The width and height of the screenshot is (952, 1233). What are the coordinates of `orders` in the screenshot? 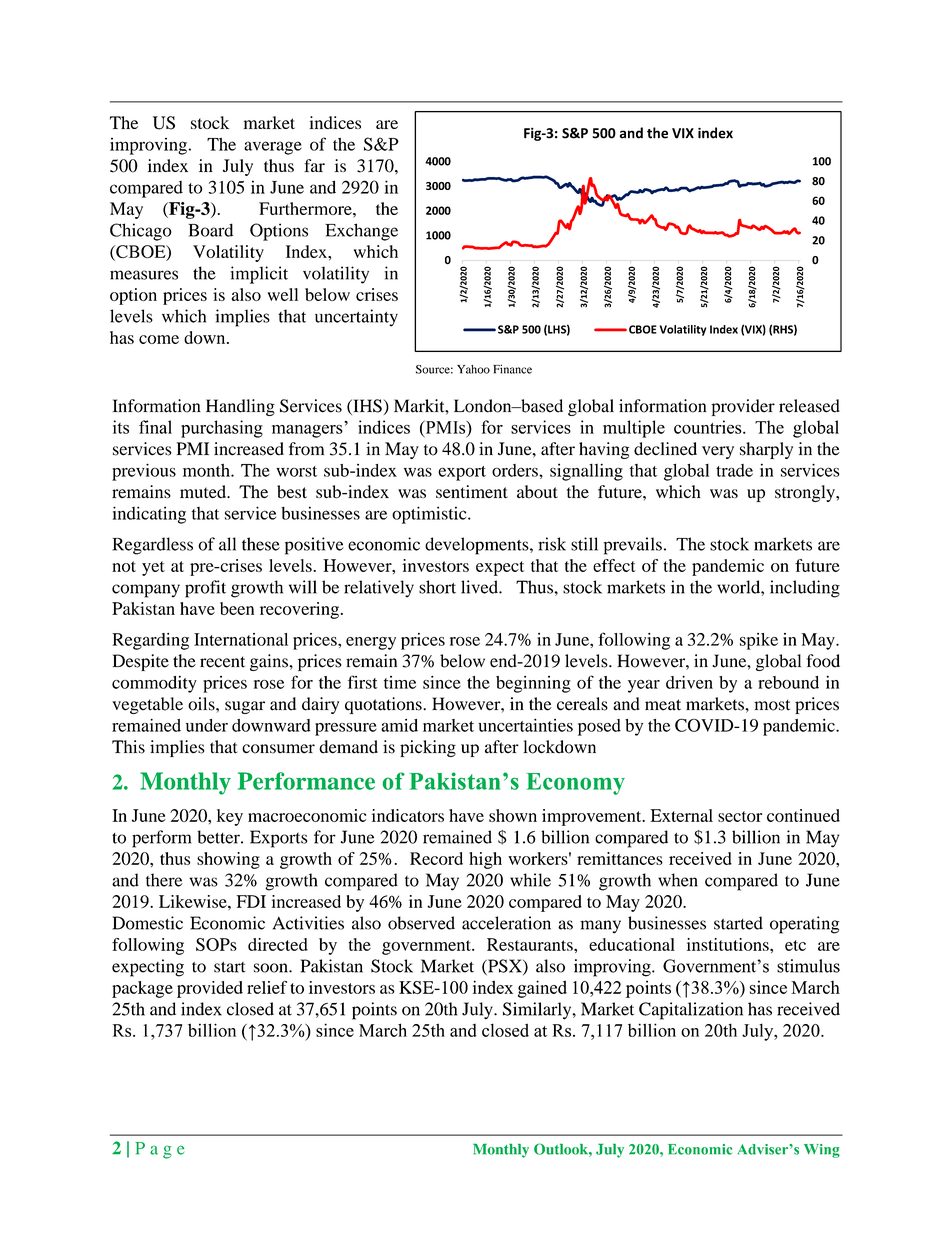 It's located at (516, 470).
